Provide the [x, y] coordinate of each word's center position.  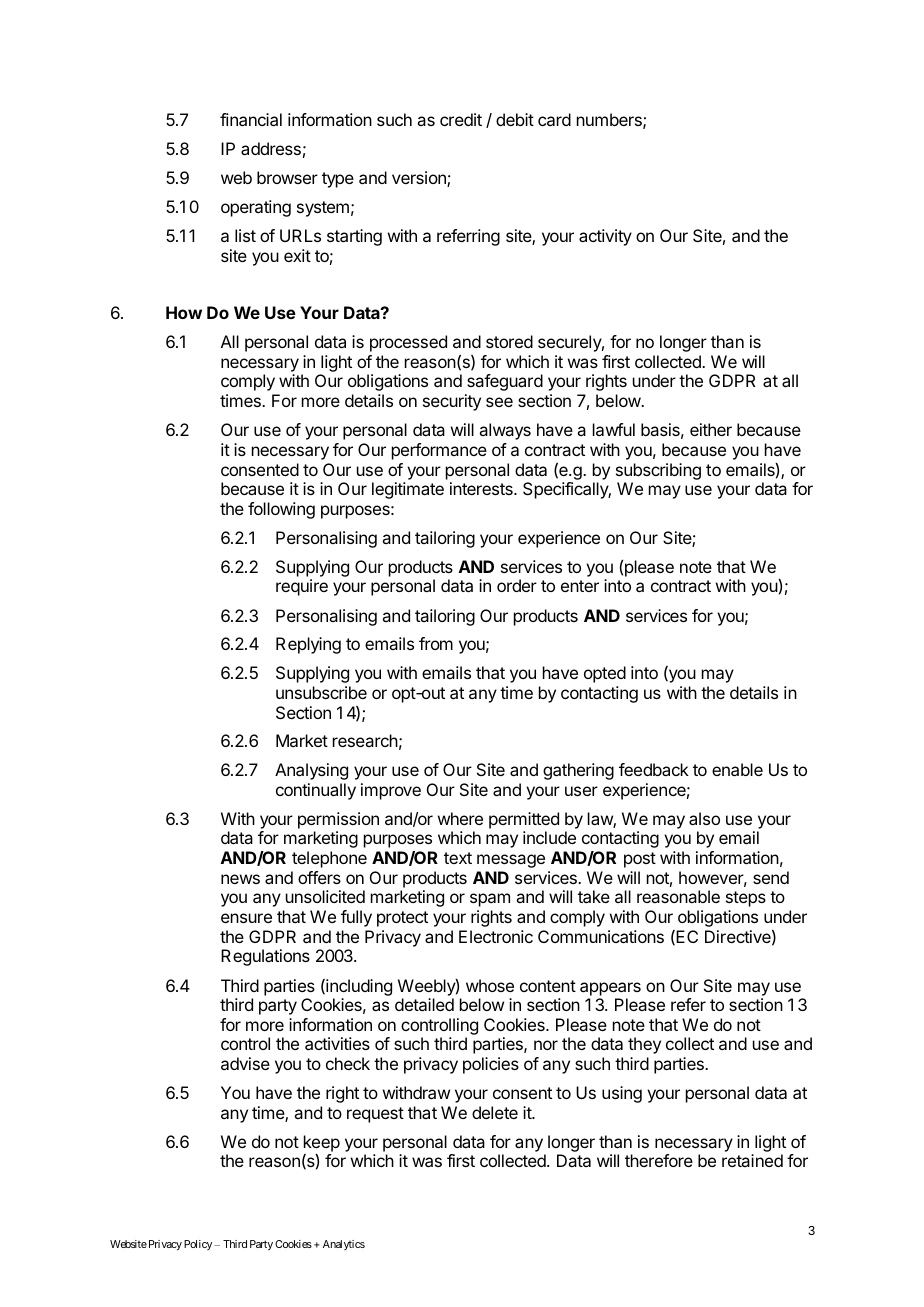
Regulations [265, 957]
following [281, 510]
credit [461, 119]
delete [495, 1112]
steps [746, 899]
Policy [198, 1245]
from [436, 643]
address [271, 148]
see [499, 402]
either [711, 429]
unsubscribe [321, 692]
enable [737, 769]
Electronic [496, 936]
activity [605, 237]
